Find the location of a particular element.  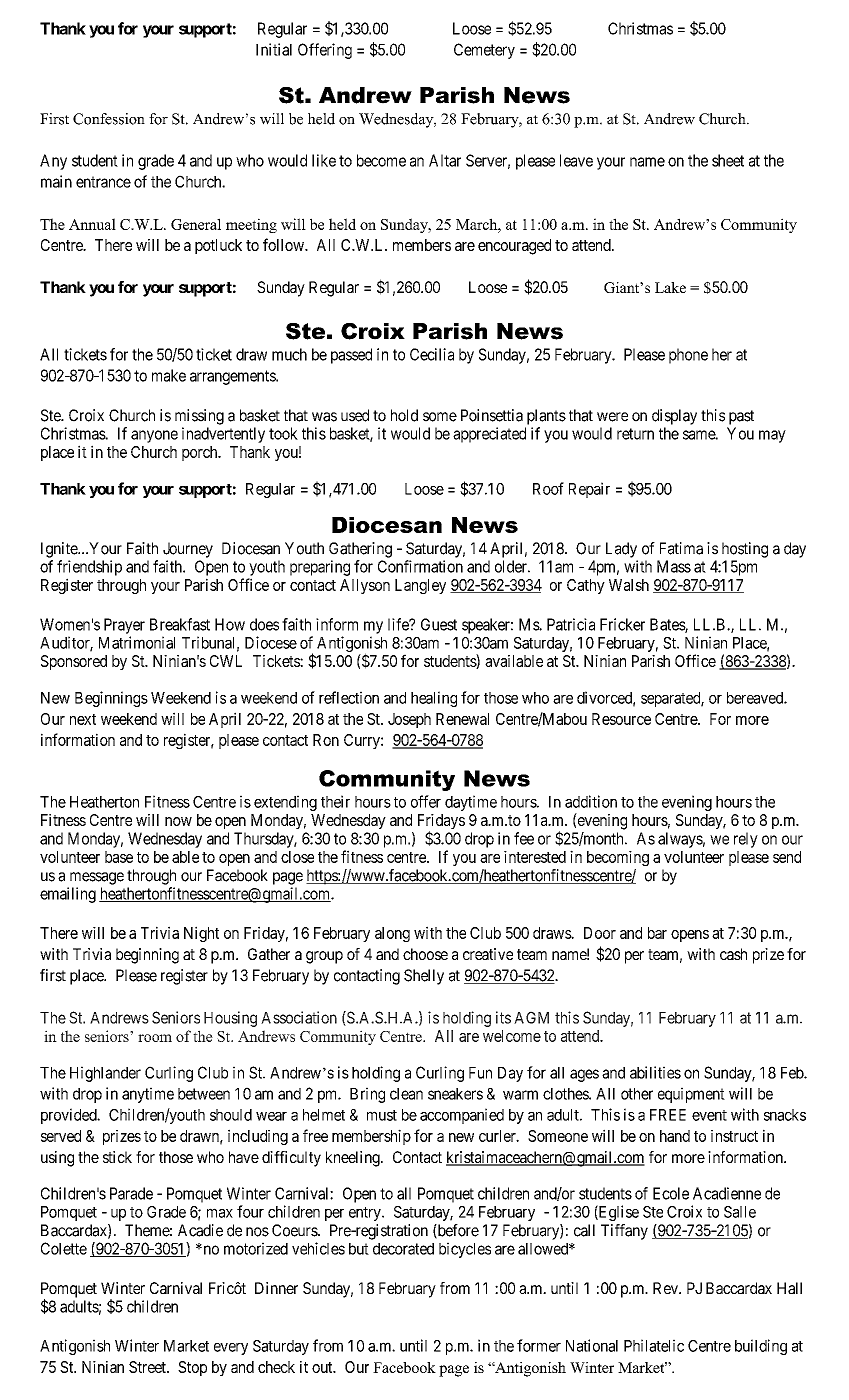

Cemetery is located at coordinates (484, 51).
